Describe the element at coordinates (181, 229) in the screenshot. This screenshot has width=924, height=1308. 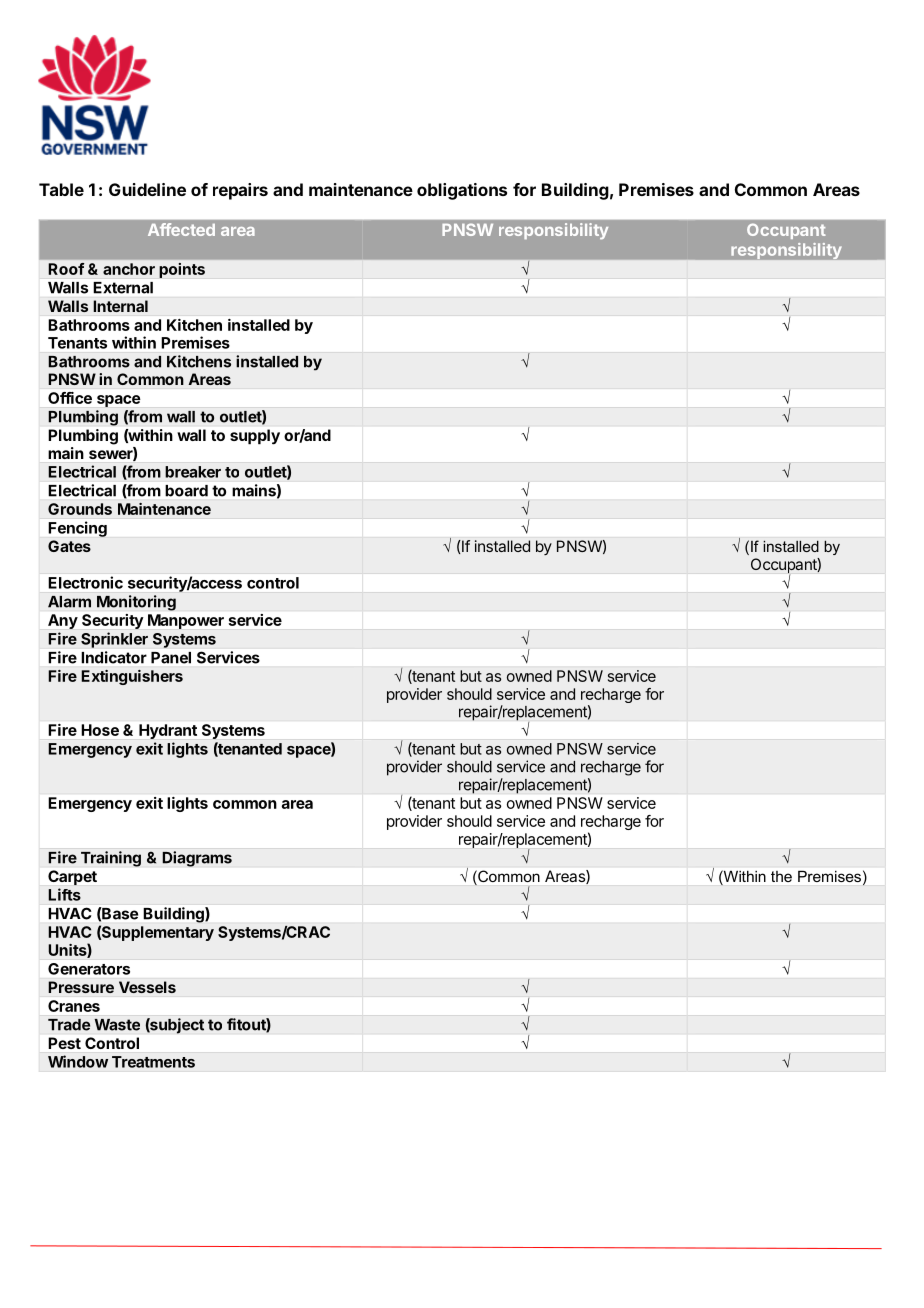
I see `Affected` at that location.
